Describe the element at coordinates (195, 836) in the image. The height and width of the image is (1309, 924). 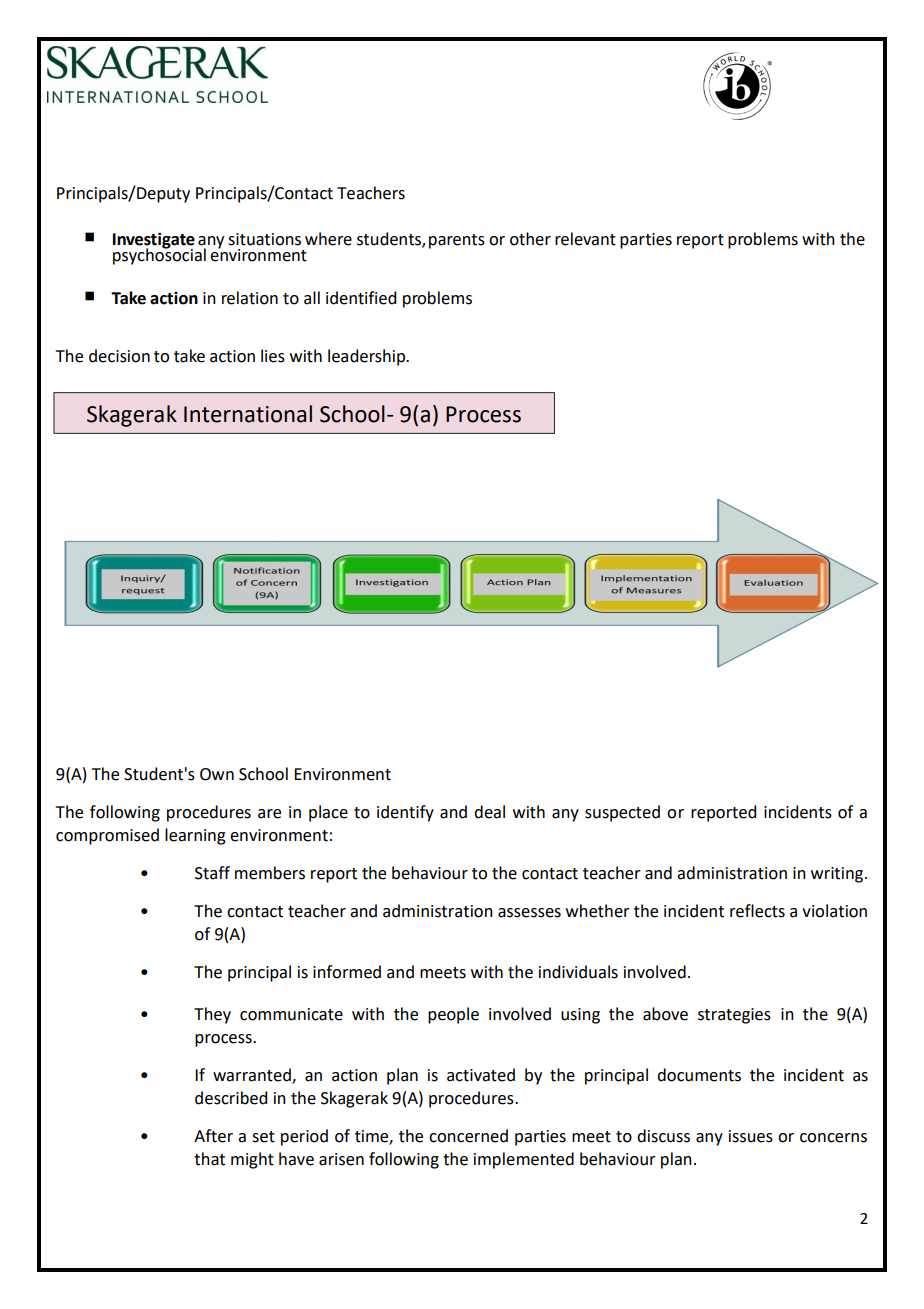
I see `learning` at that location.
